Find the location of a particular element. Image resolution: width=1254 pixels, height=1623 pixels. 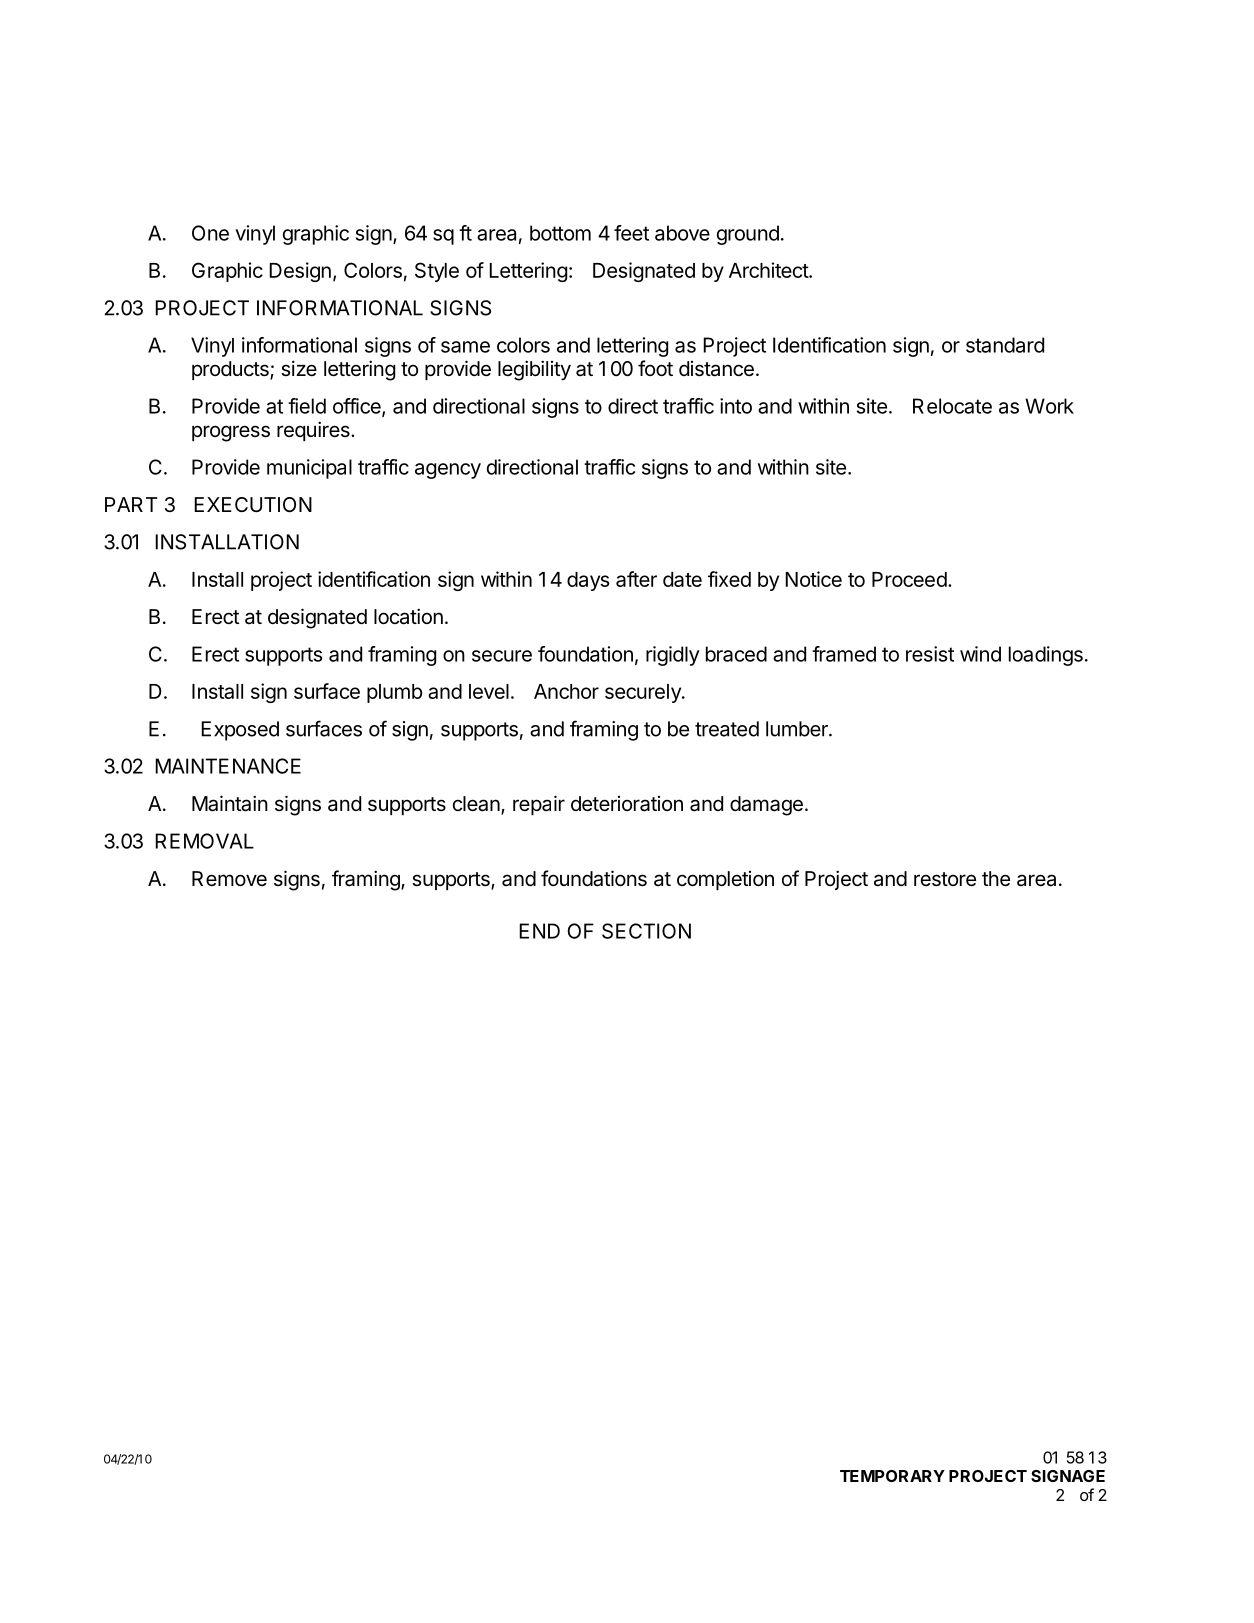

Exposed is located at coordinates (240, 731).
